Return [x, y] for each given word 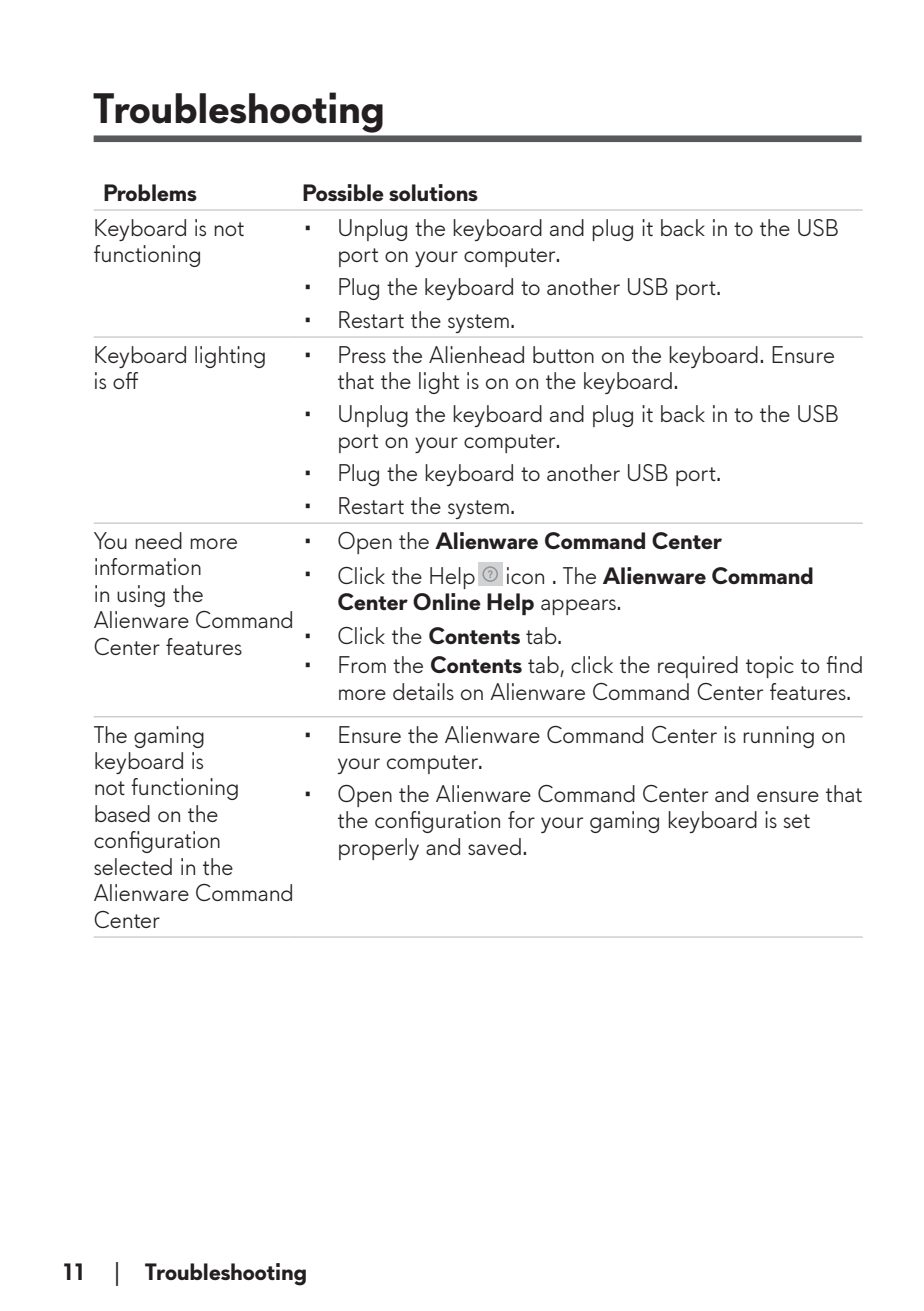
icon [525, 575]
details [423, 691]
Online [447, 601]
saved [494, 846]
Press [362, 354]
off [125, 380]
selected [133, 866]
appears [579, 607]
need [158, 540]
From [362, 664]
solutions [433, 192]
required [698, 667]
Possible [343, 192]
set [797, 821]
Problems [150, 192]
